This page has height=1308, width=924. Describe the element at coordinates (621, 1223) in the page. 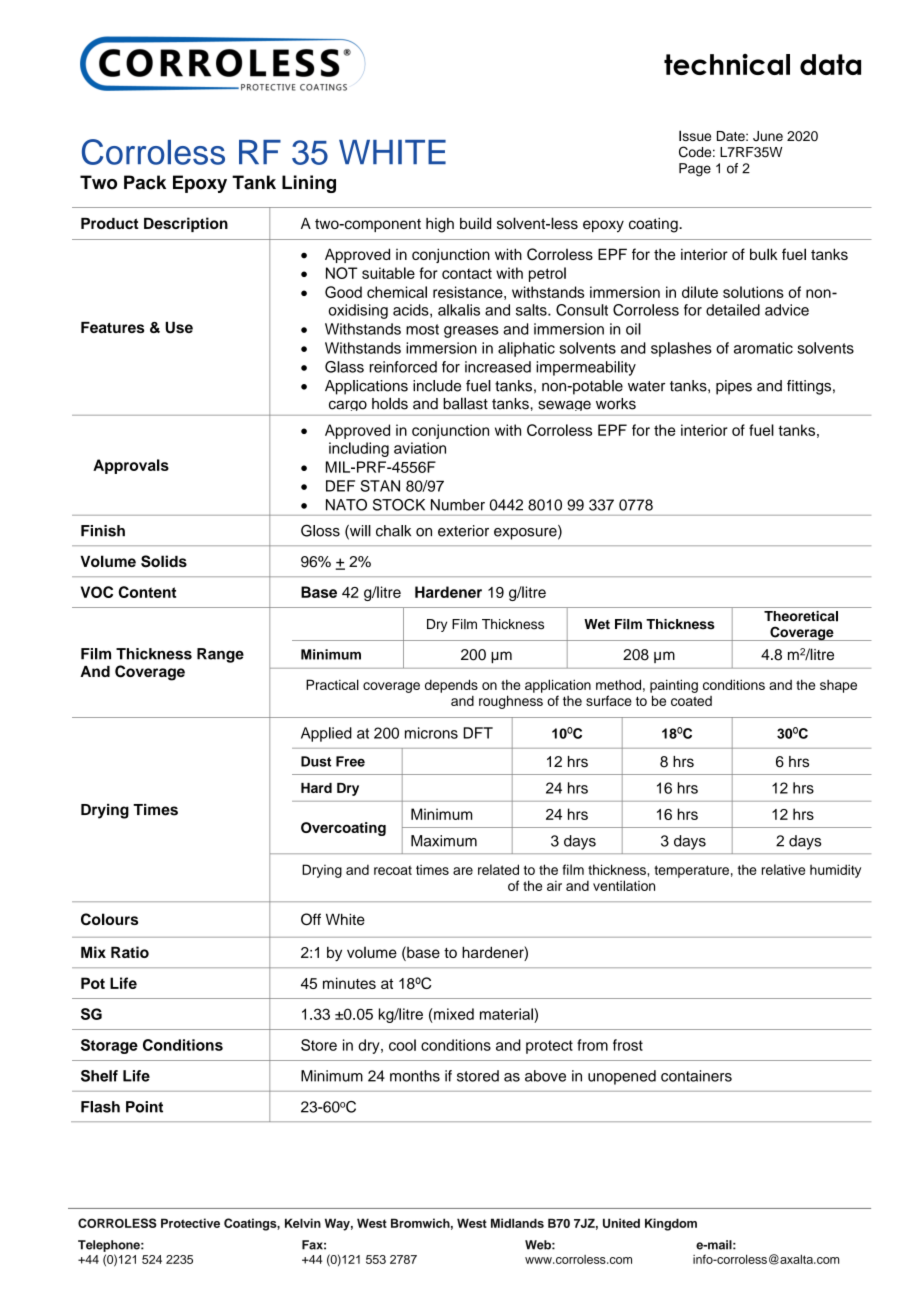

I see `United` at that location.
